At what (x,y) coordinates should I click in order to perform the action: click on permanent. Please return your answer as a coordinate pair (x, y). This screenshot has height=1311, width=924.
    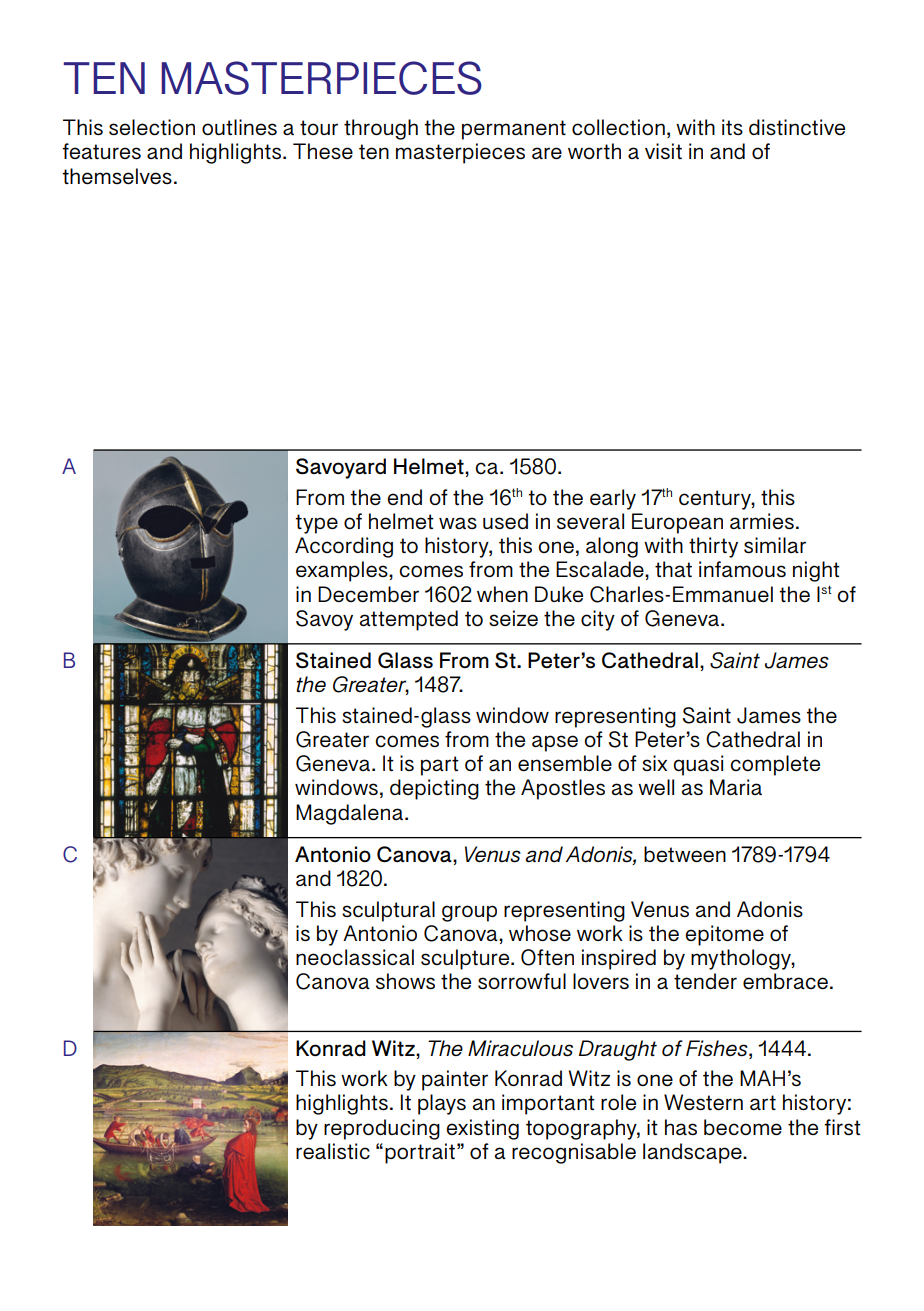
    Looking at the image, I should click on (514, 130).
